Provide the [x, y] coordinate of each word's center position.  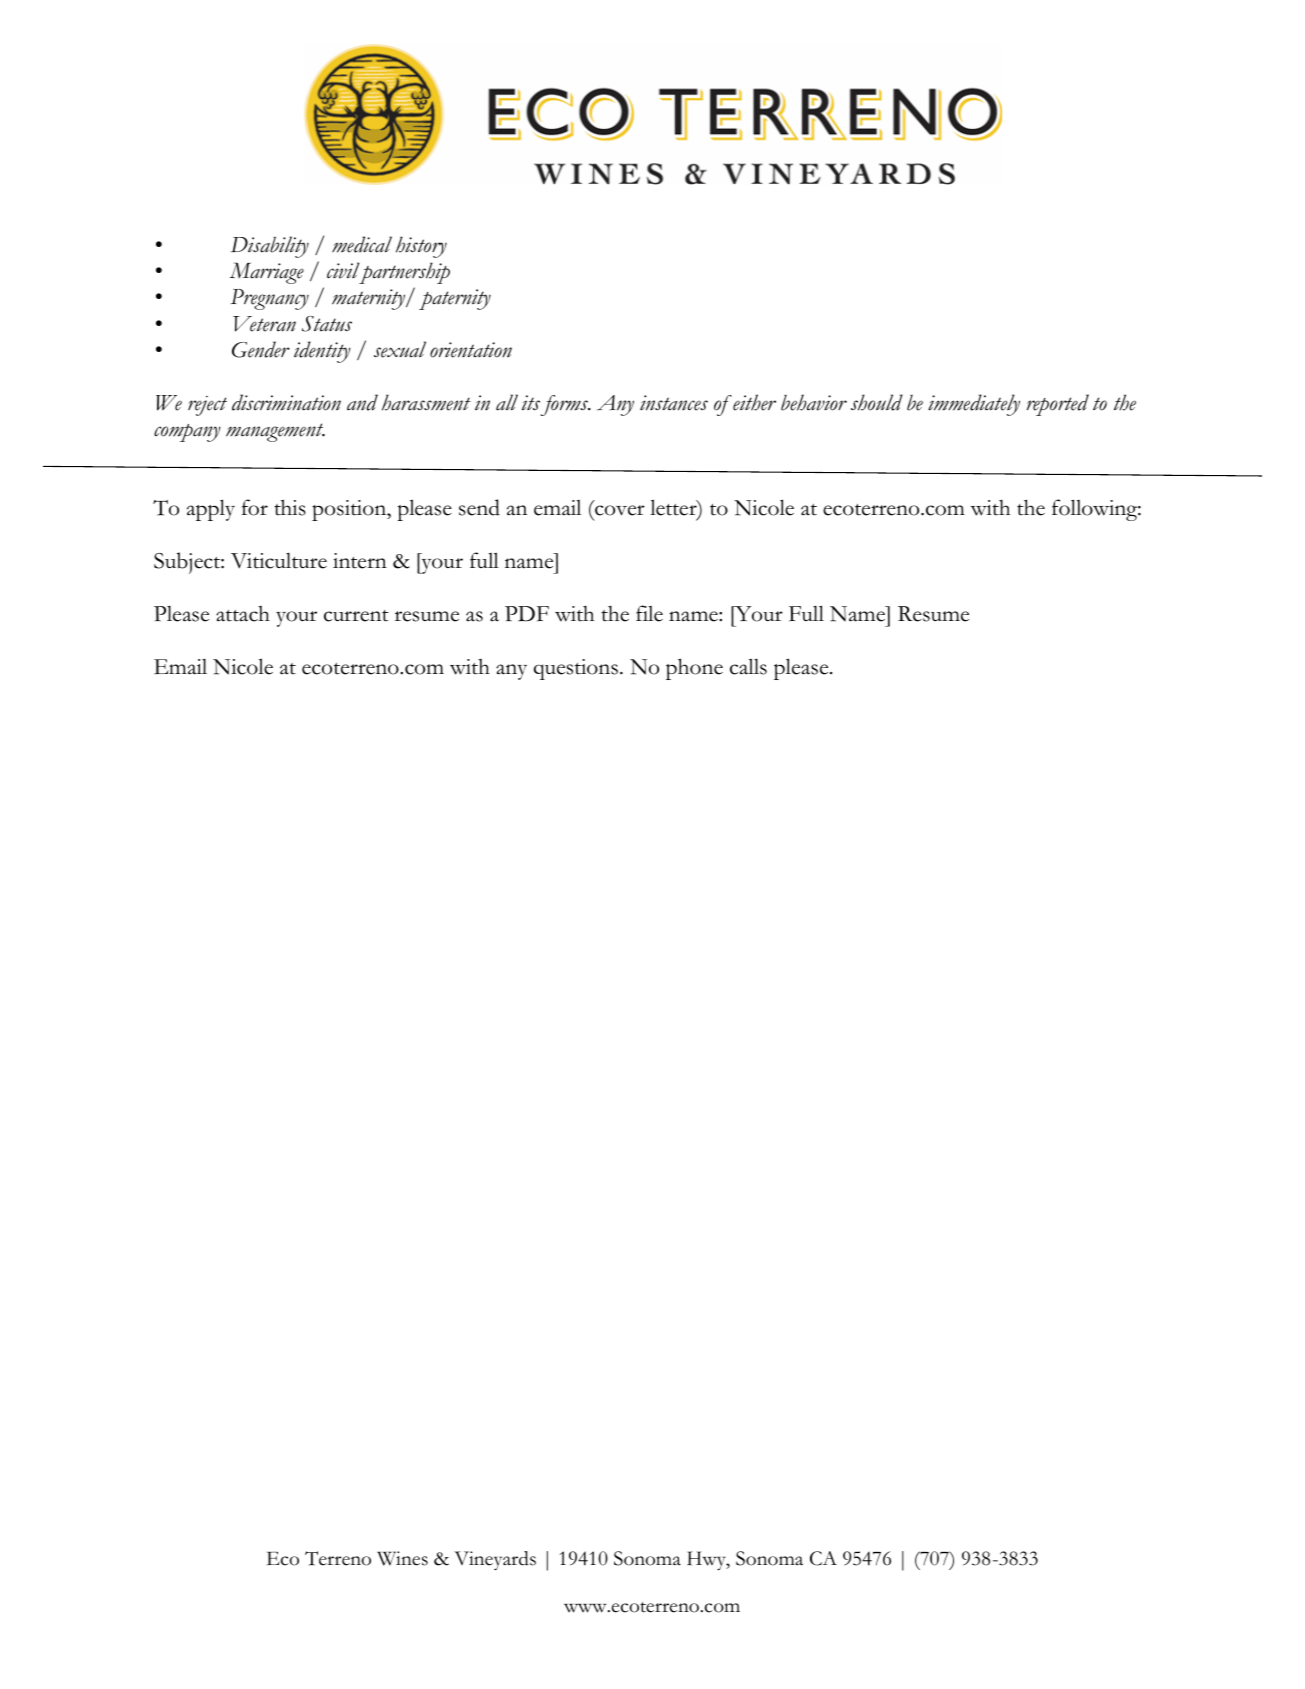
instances [674, 403]
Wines [402, 1558]
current [356, 616]
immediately [974, 405]
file [649, 613]
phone [694, 669]
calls [748, 666]
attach [243, 614]
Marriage [267, 273]
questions [576, 669]
